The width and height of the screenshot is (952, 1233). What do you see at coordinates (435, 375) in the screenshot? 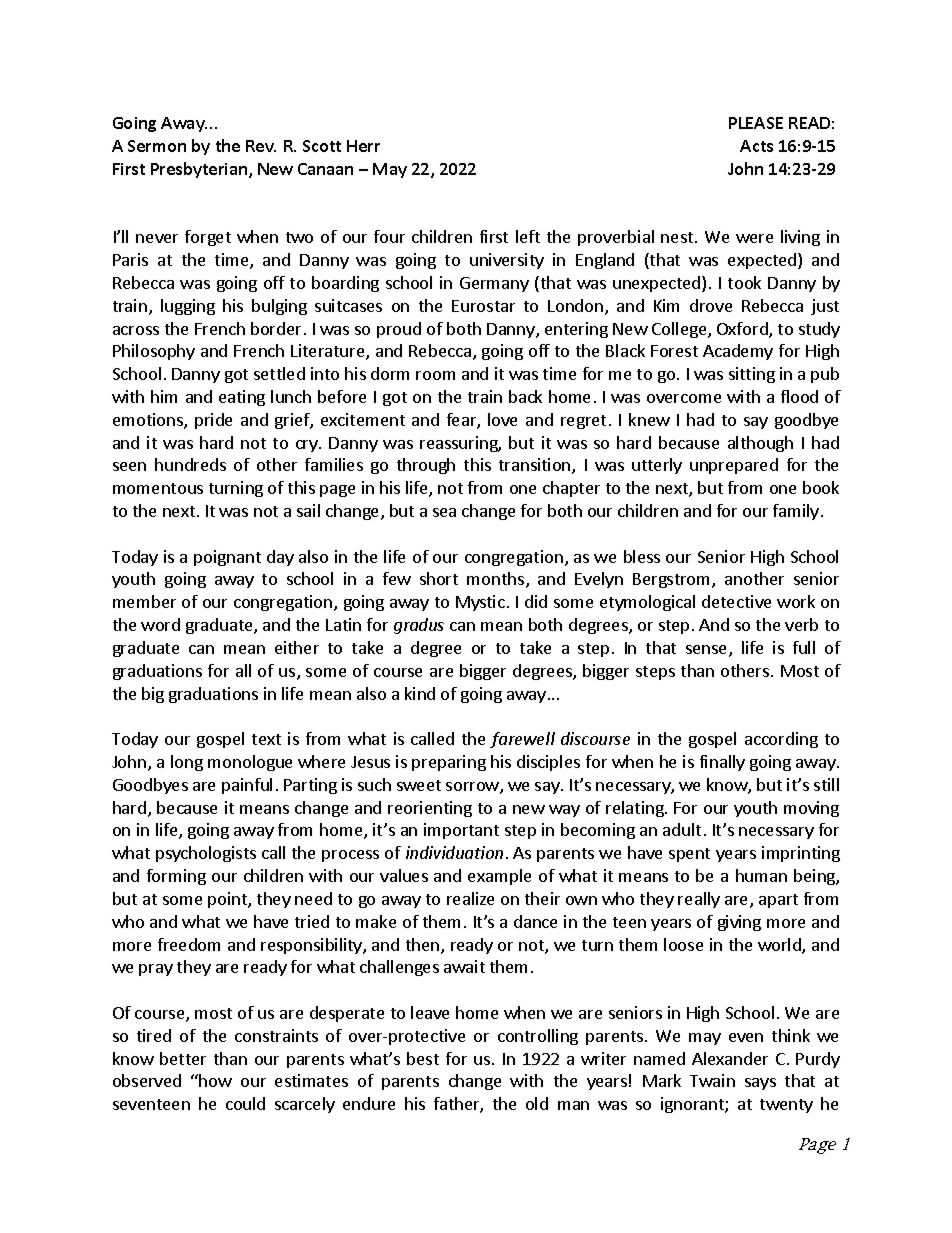
I see `room` at bounding box center [435, 375].
